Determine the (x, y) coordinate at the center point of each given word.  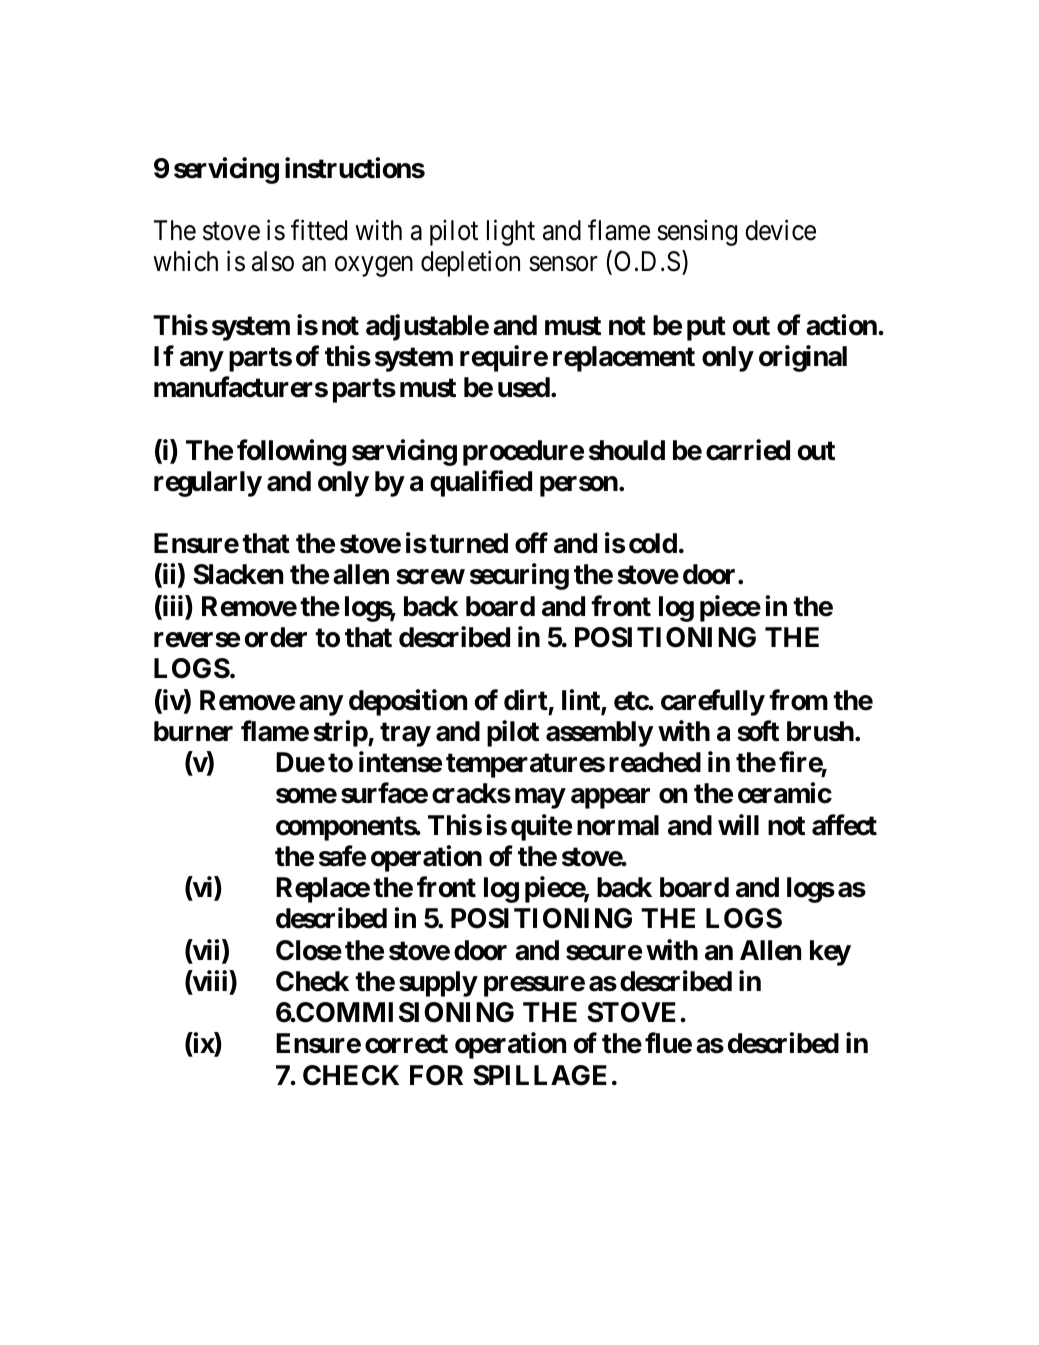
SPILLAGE (540, 1075)
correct (406, 1044)
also (273, 261)
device (780, 230)
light (511, 233)
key (830, 953)
